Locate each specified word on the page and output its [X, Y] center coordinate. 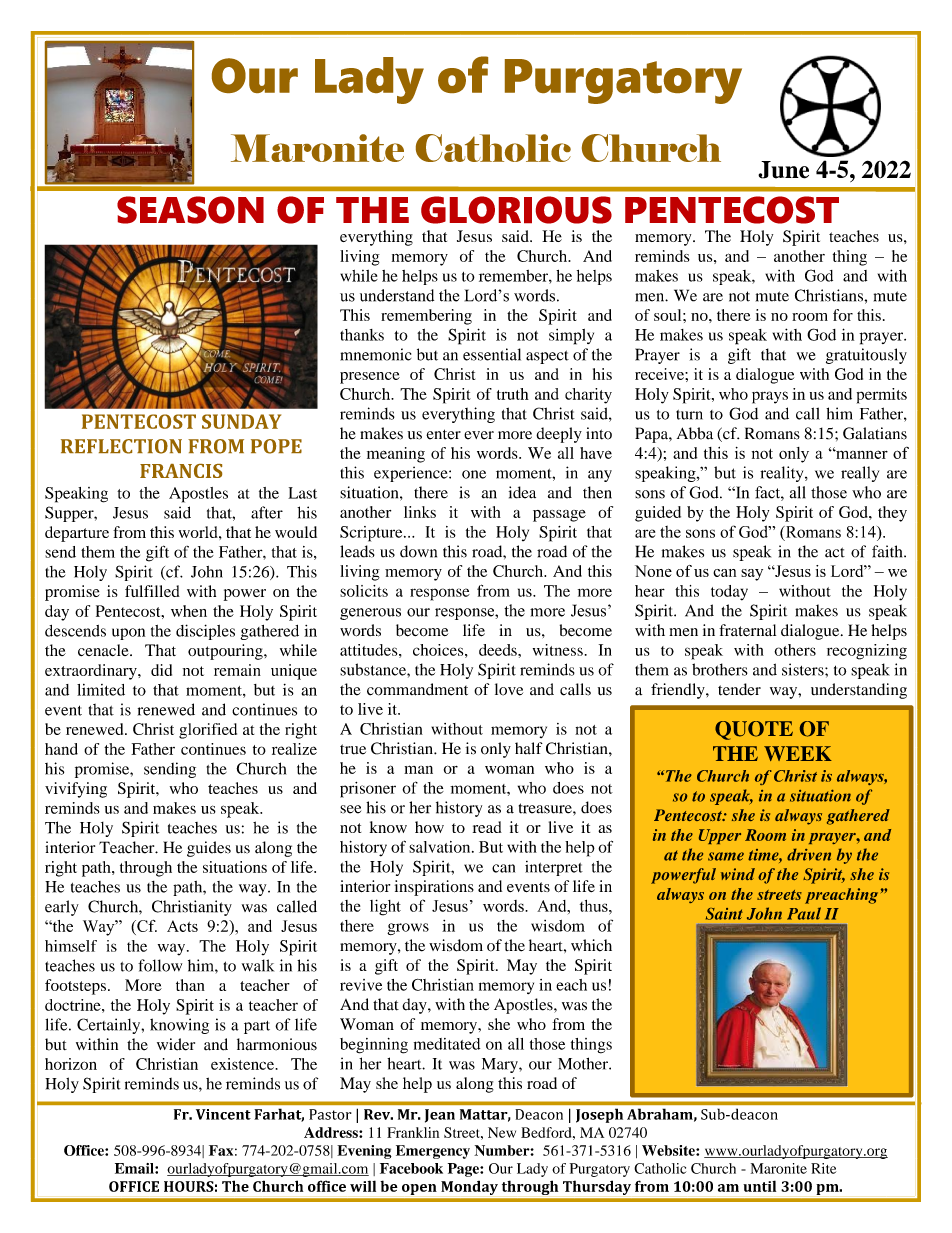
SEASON [190, 210]
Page [464, 1170]
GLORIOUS [516, 210]
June [783, 170]
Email [135, 1168]
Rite [823, 1168]
